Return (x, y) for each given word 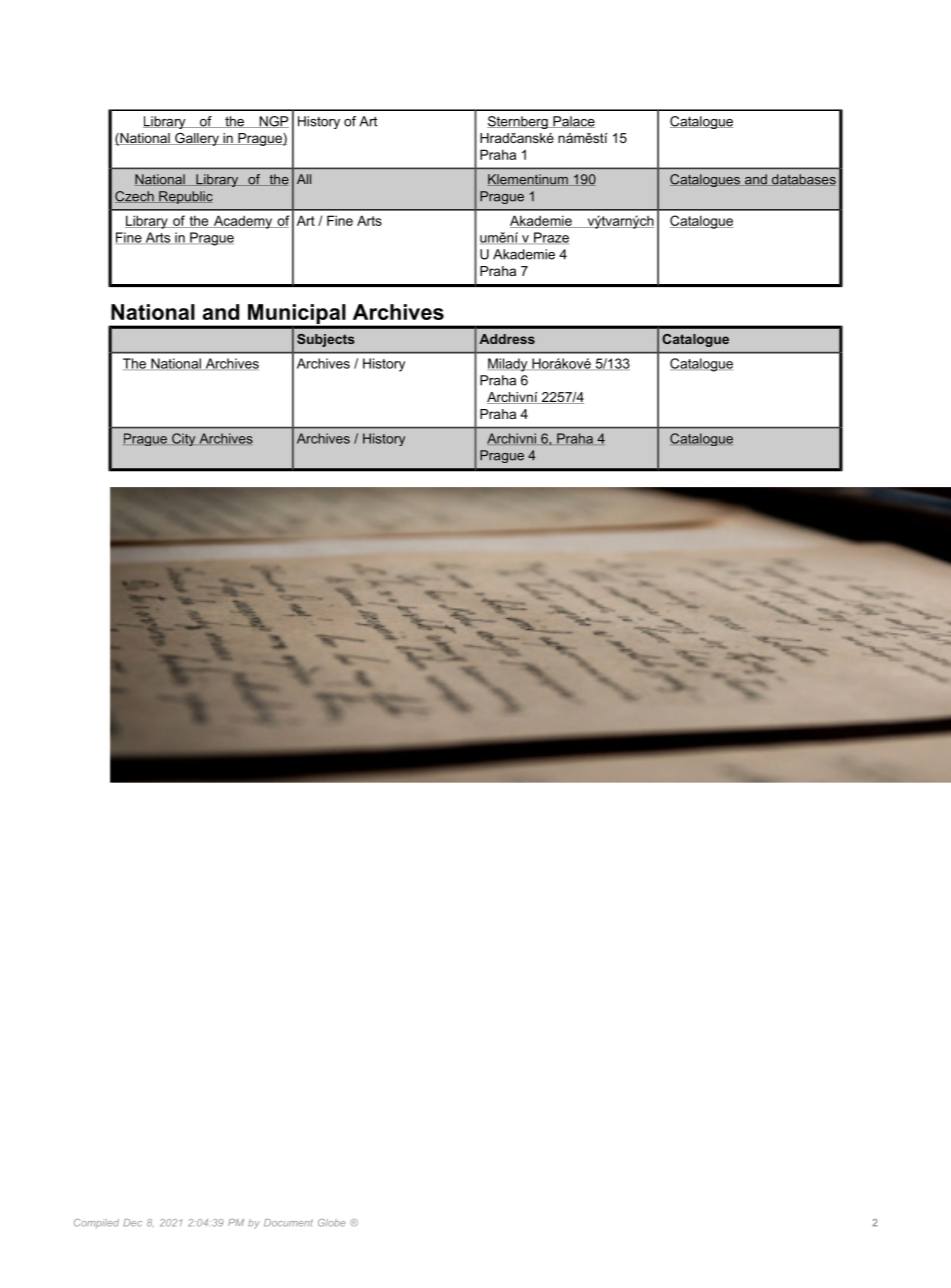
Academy (243, 222)
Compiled (96, 1223)
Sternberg (518, 122)
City (183, 439)
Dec (132, 1223)
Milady (509, 365)
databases (803, 180)
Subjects (326, 340)
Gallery (197, 139)
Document (288, 1223)
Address (507, 339)
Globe (331, 1223)
